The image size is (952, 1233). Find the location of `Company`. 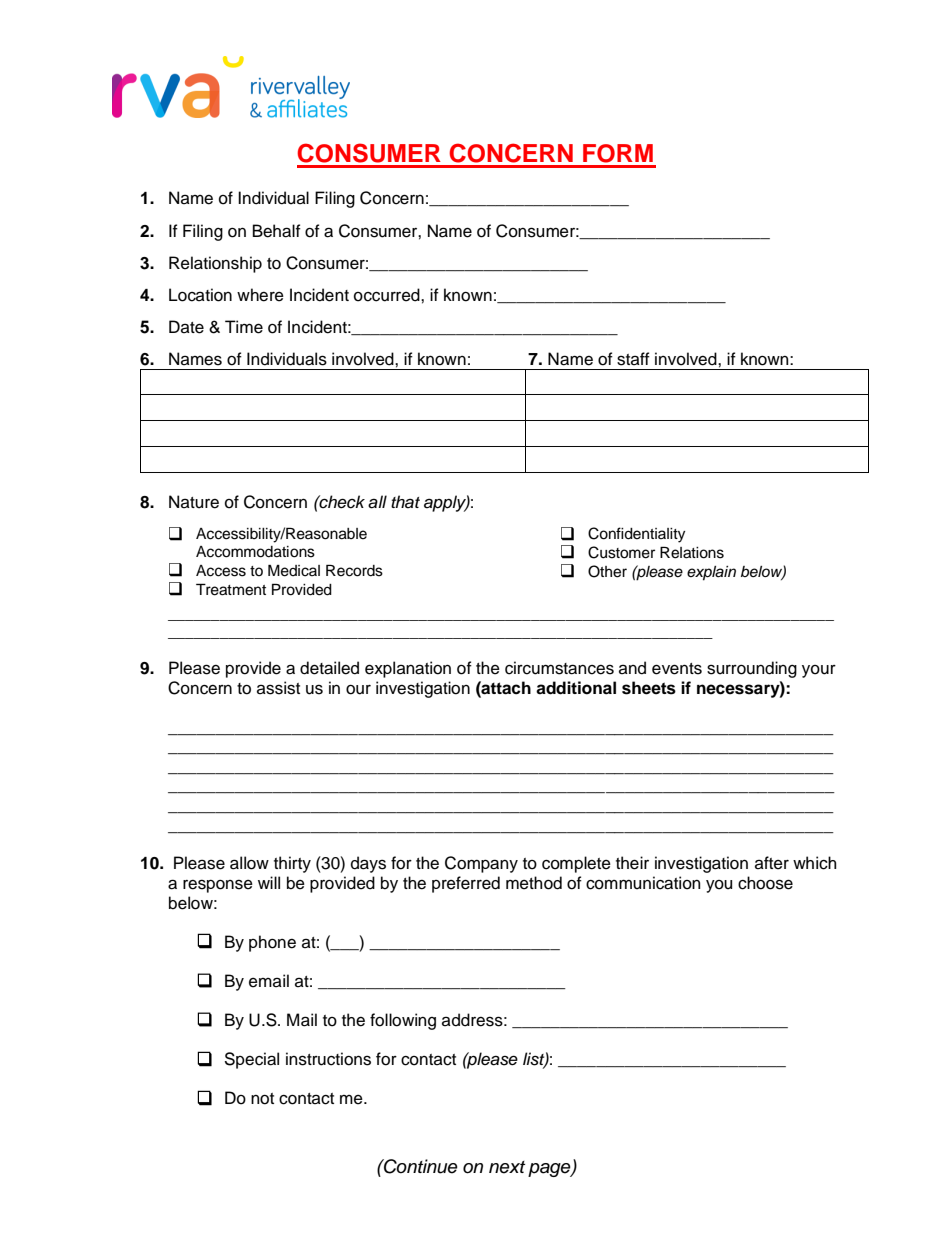

Company is located at coordinates (481, 864).
